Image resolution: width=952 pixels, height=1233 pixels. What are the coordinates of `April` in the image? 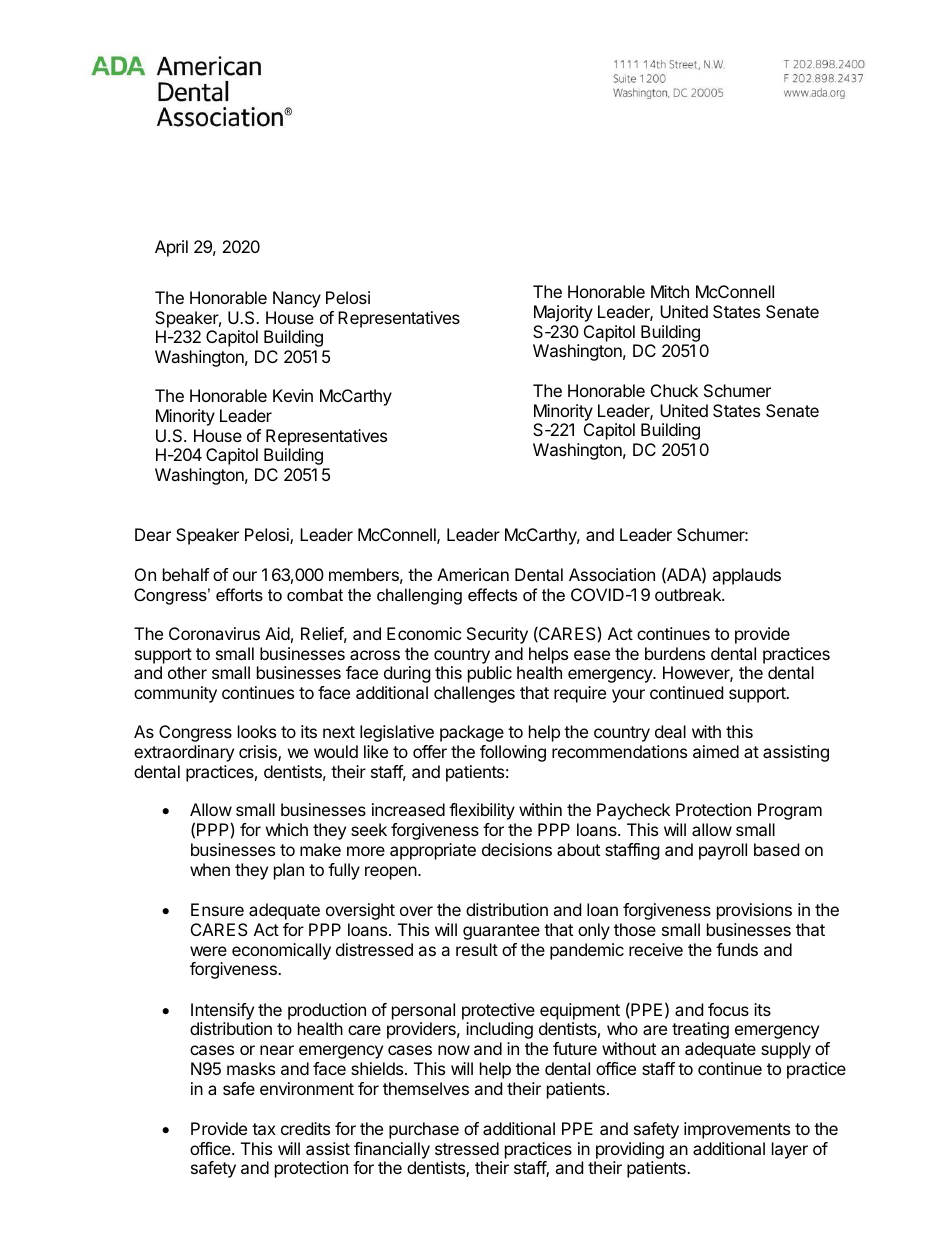 It's located at (171, 248).
